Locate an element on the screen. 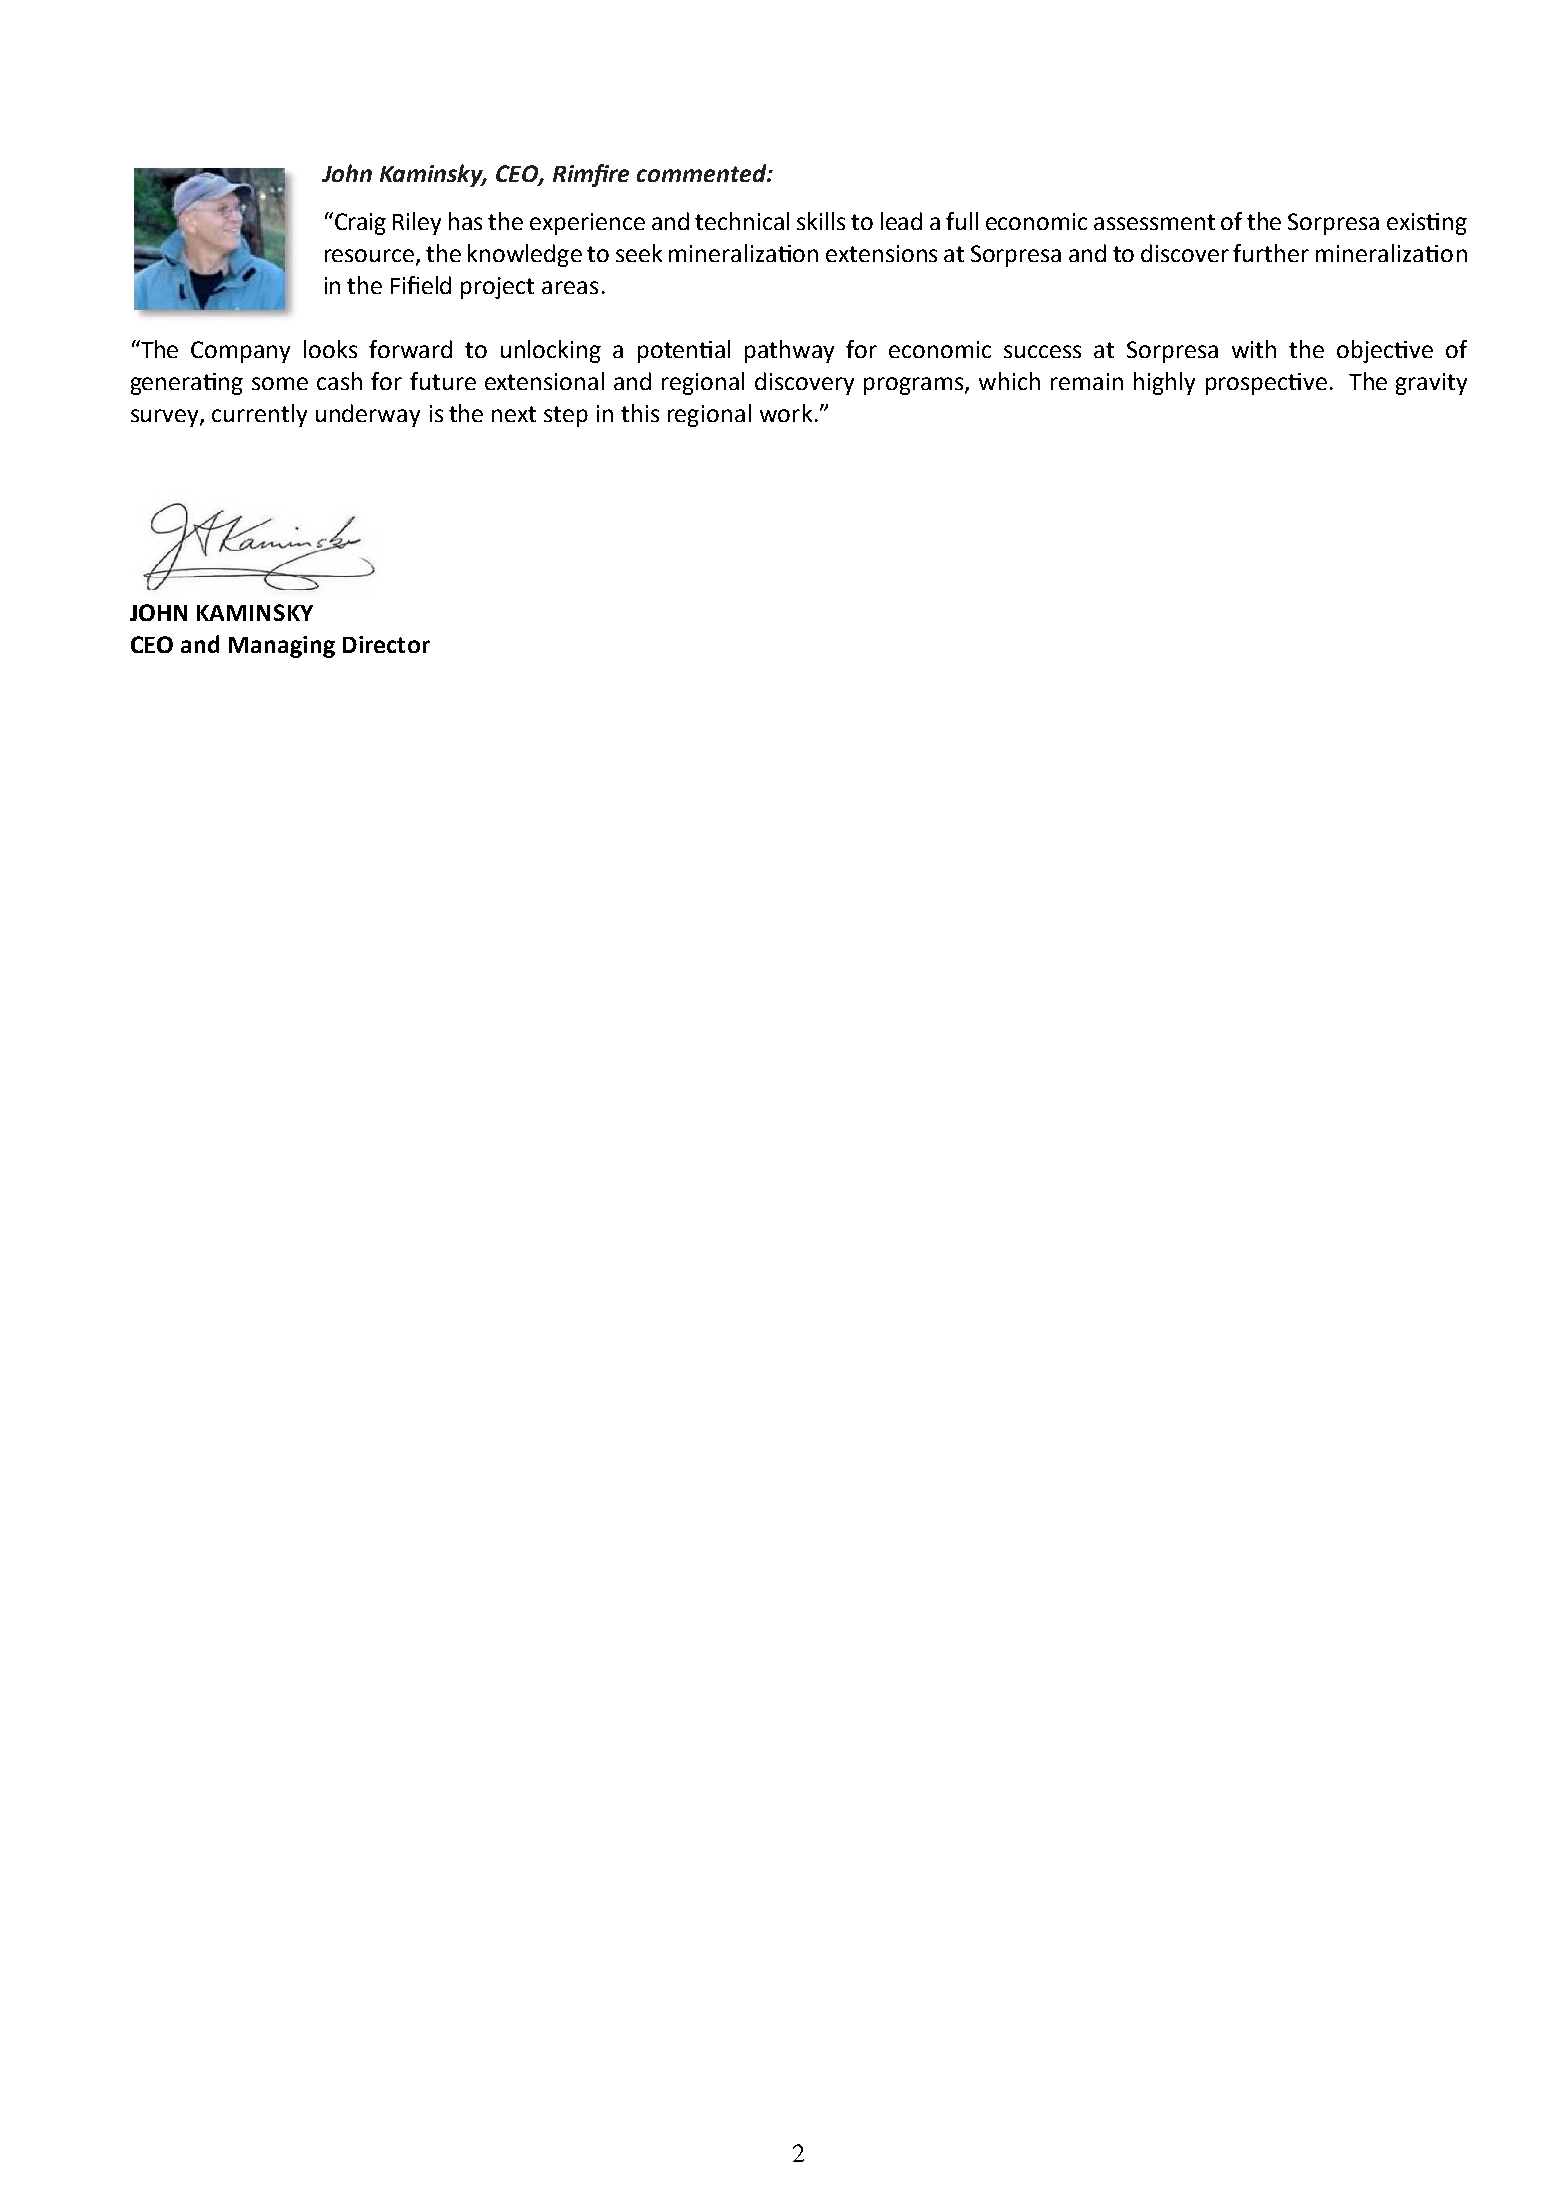 Image resolution: width=1561 pixels, height=2207 pixels. underway is located at coordinates (368, 415).
